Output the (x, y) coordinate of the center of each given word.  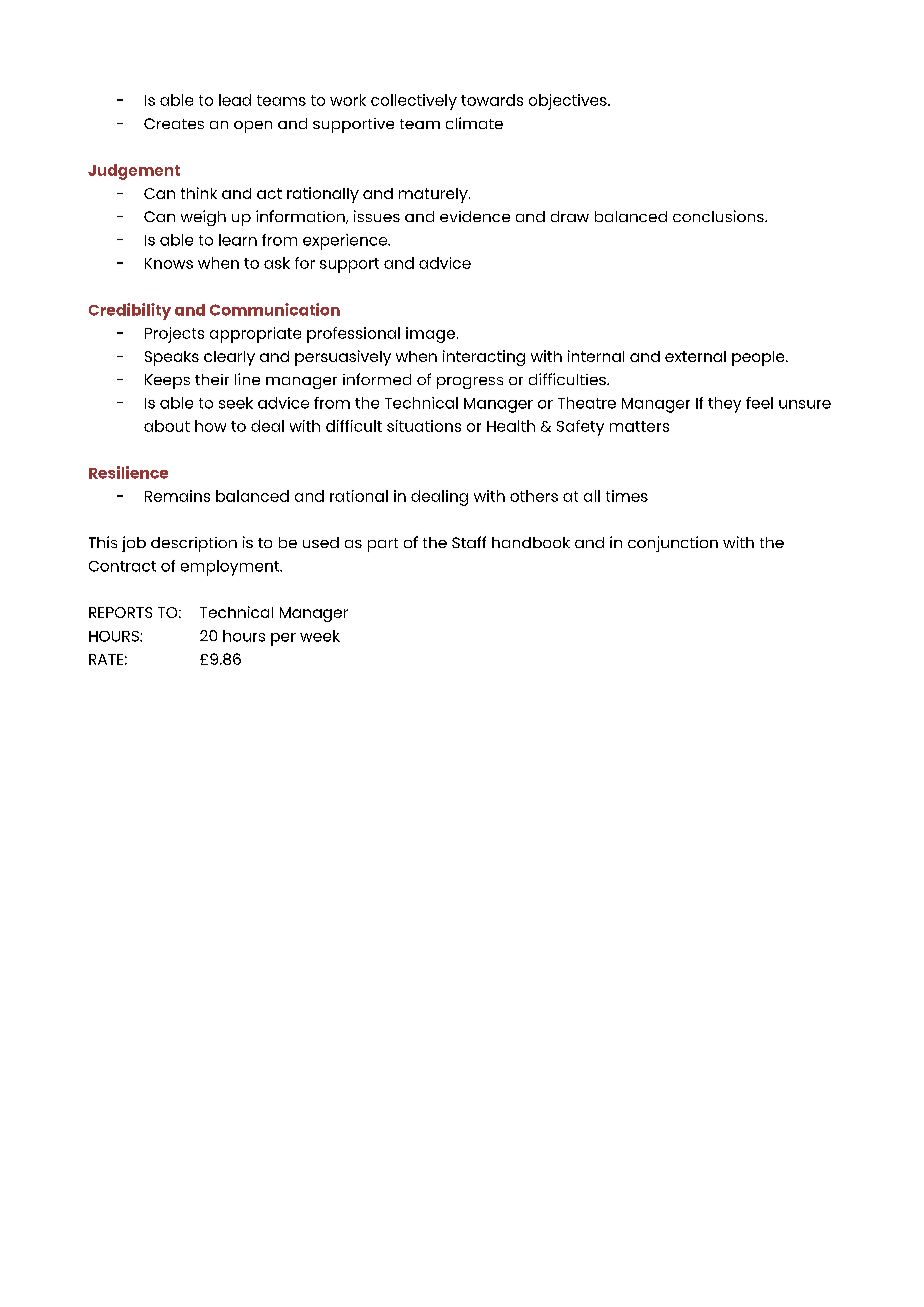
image (430, 335)
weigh (203, 218)
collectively (414, 102)
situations (424, 426)
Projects (174, 335)
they (724, 405)
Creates (174, 123)
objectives (569, 102)
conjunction (673, 544)
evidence (475, 216)
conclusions (719, 216)
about (167, 426)
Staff (469, 542)
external (695, 356)
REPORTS (120, 612)
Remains (177, 496)
